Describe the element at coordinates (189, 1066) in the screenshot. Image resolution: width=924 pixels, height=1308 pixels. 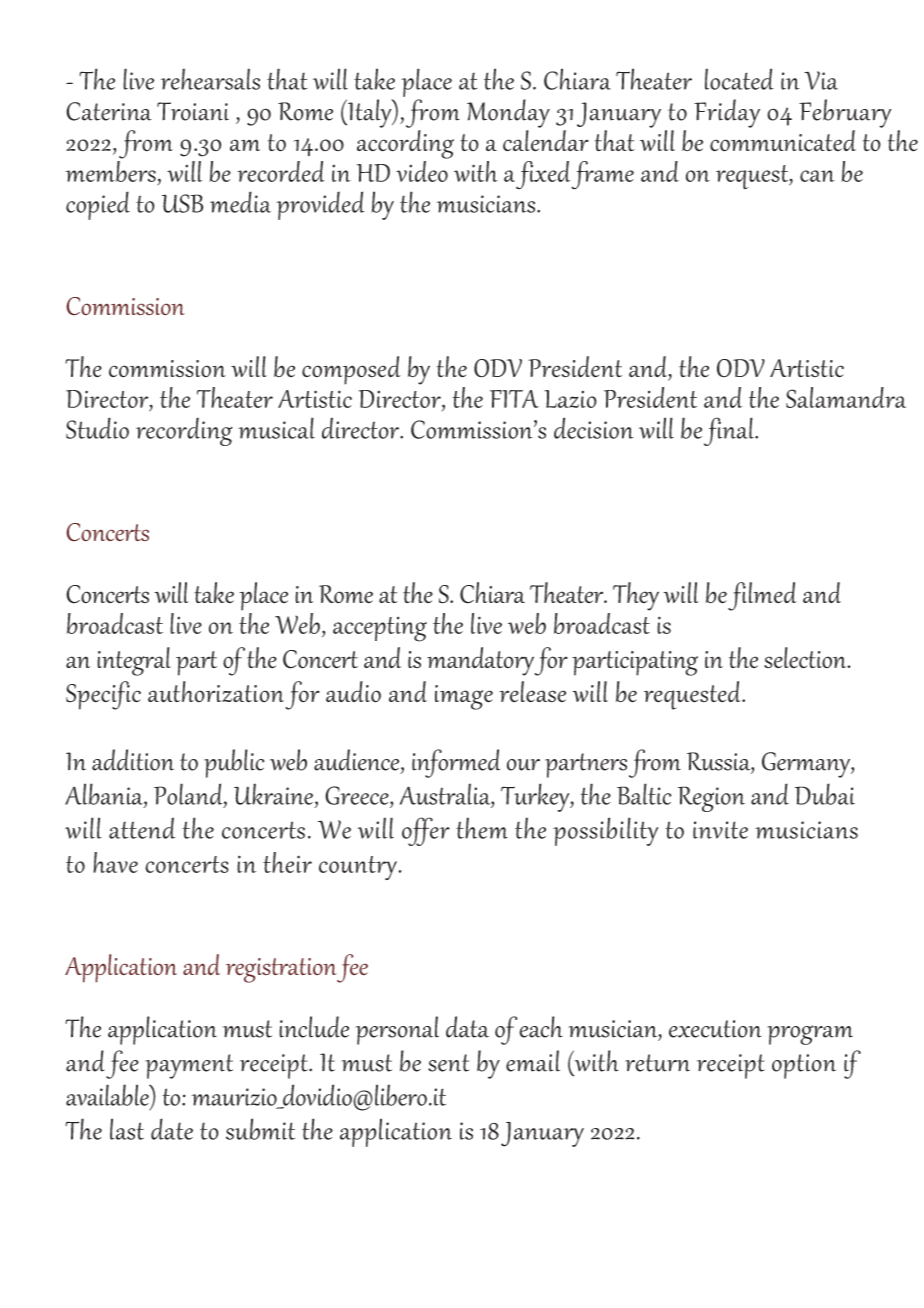
I see `payment` at that location.
